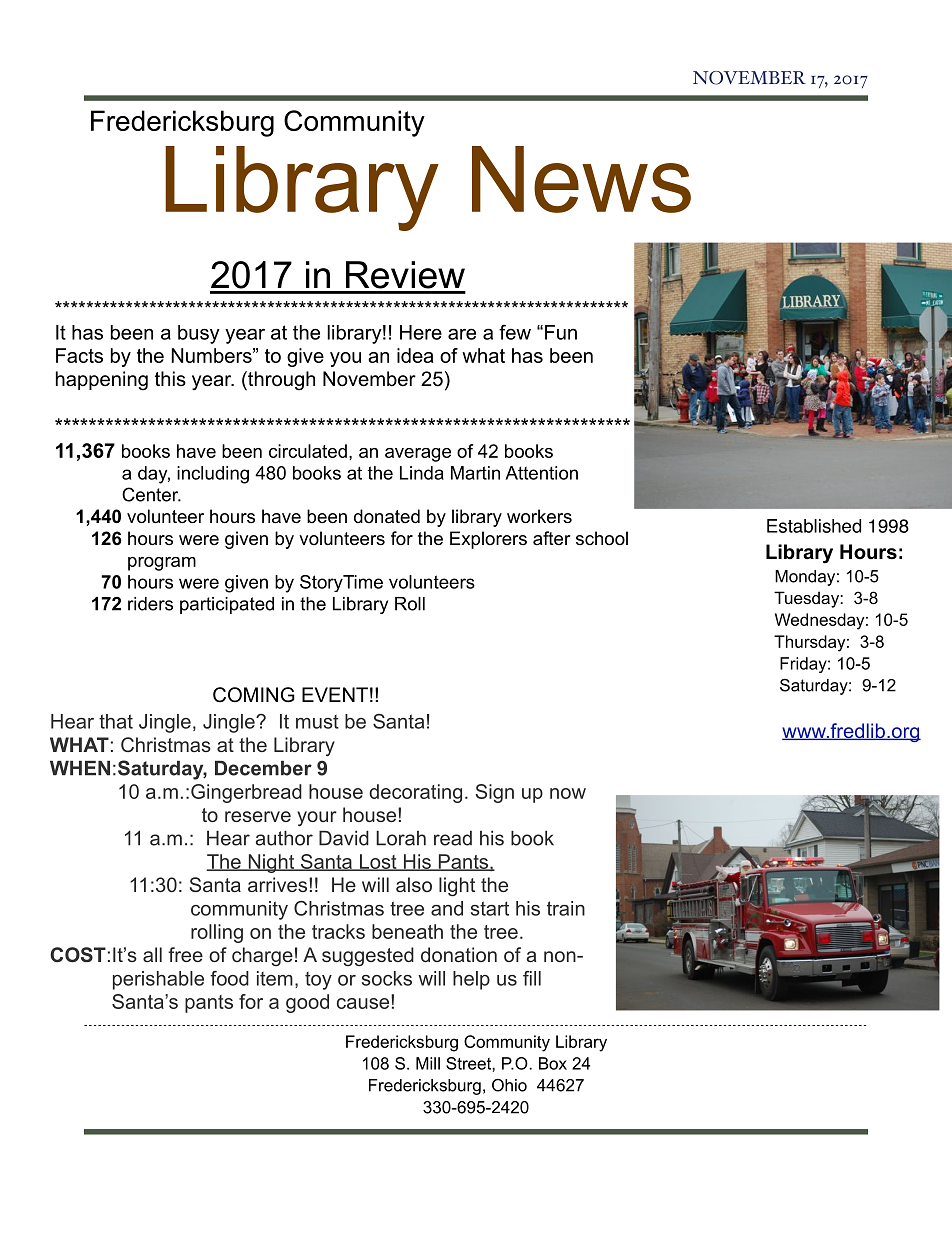 The image size is (952, 1233). I want to click on school, so click(602, 538).
